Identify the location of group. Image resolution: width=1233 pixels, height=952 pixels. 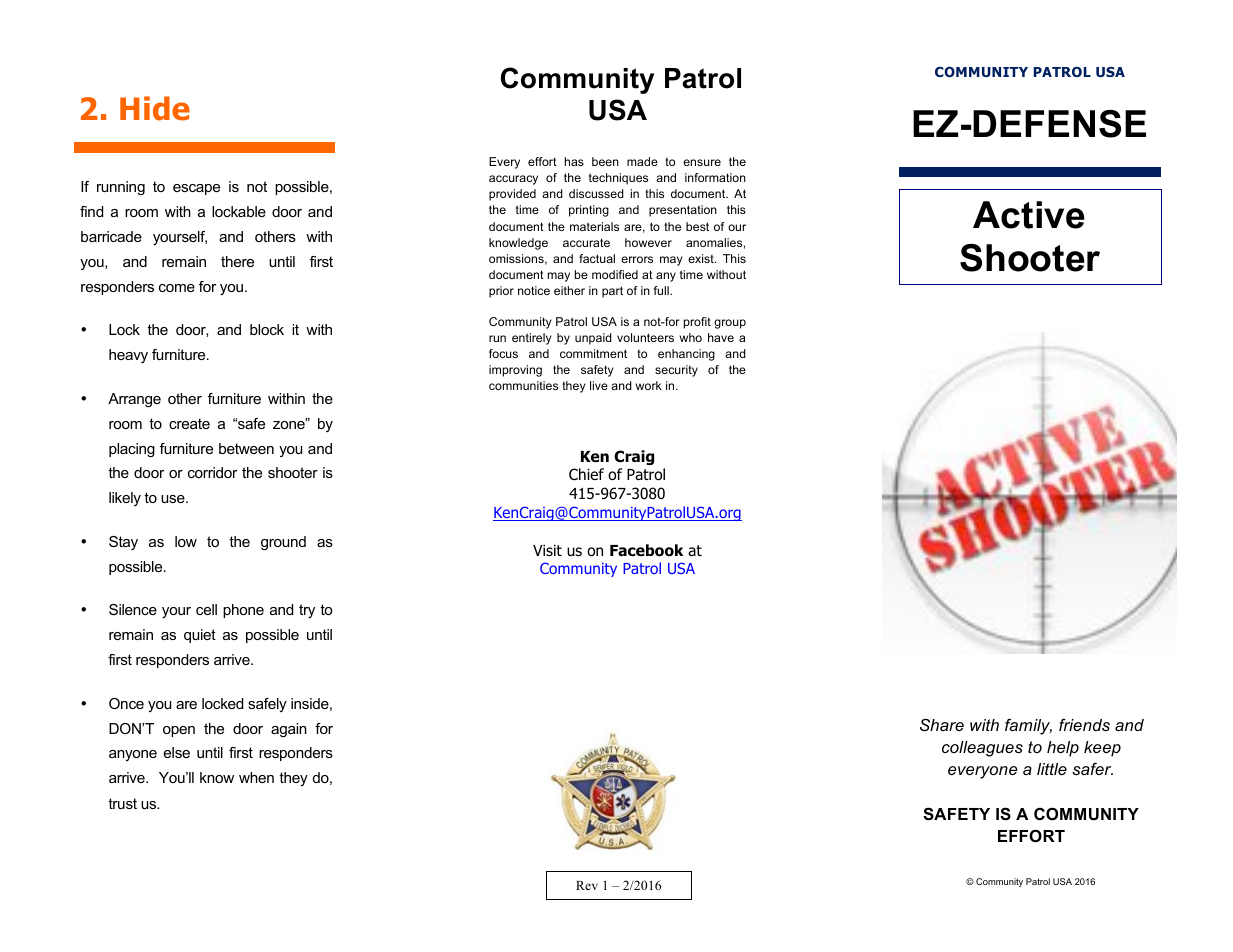
(730, 324).
